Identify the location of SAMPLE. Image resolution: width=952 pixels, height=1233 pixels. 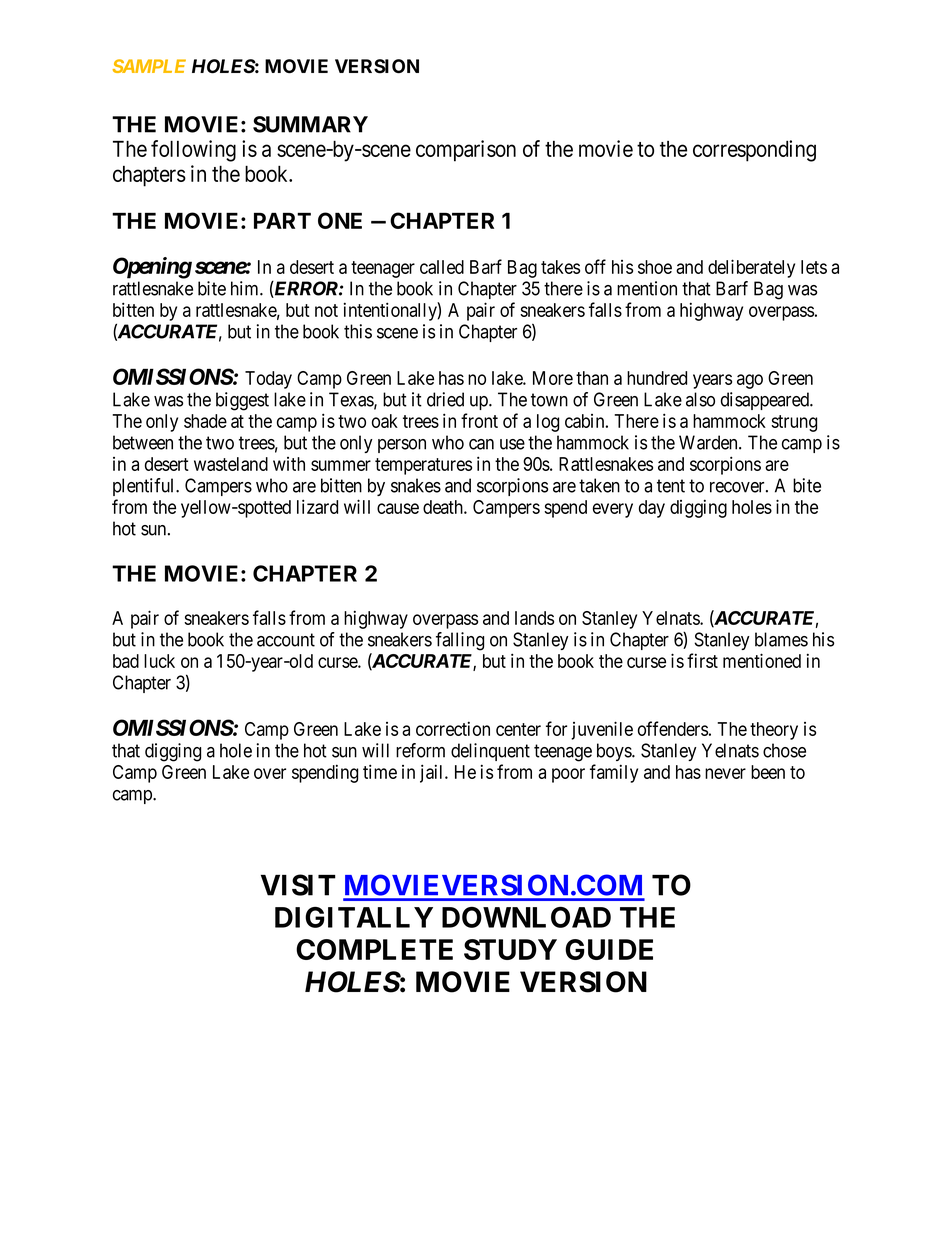
(149, 66).
